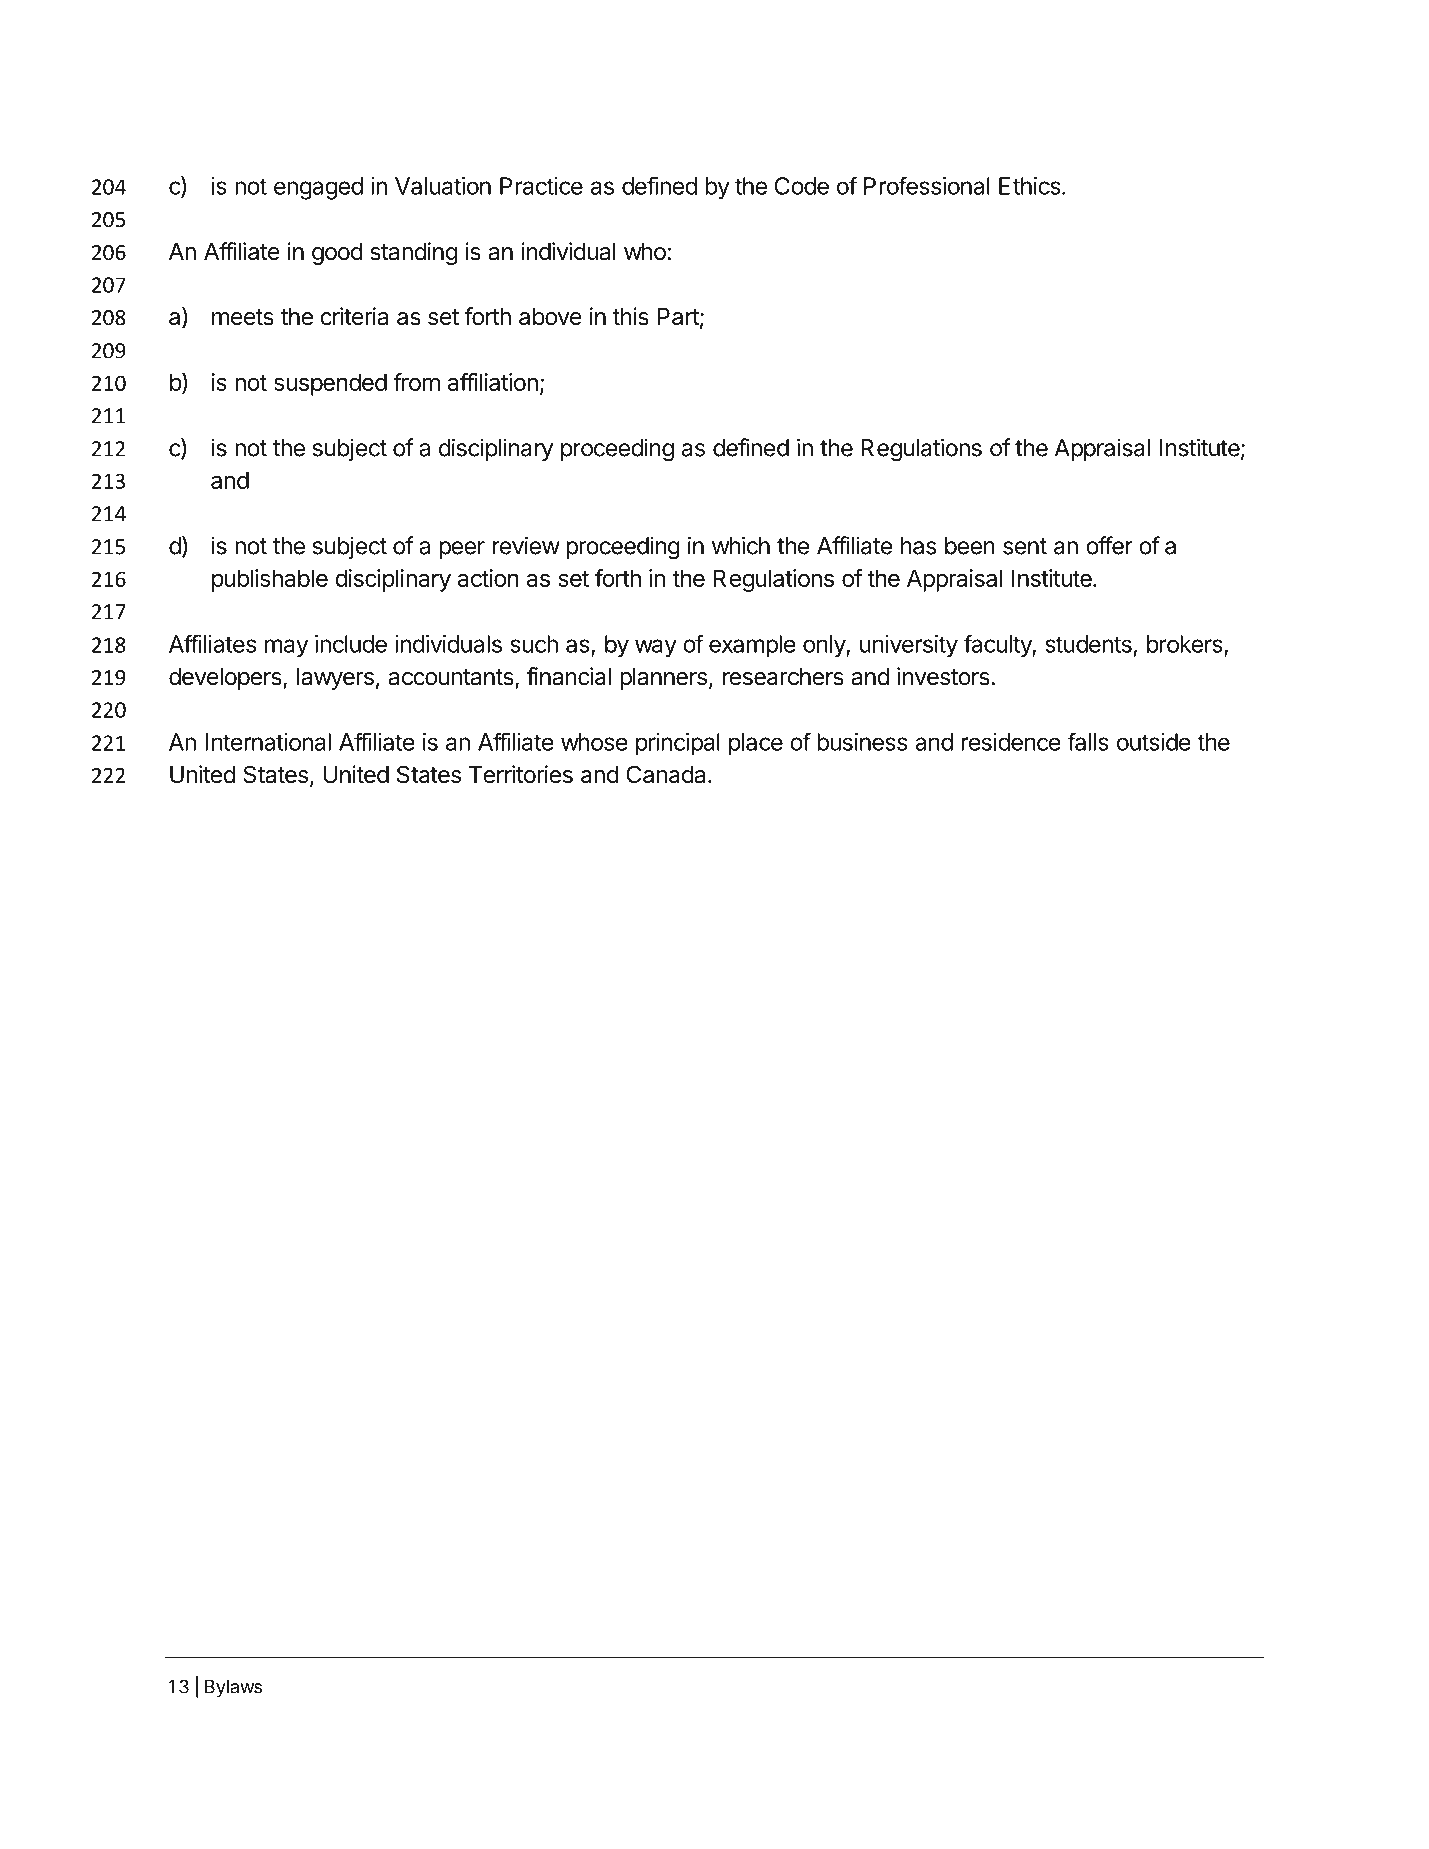 The width and height of the screenshot is (1429, 1849). Describe the element at coordinates (1031, 186) in the screenshot. I see `Ethics` at that location.
